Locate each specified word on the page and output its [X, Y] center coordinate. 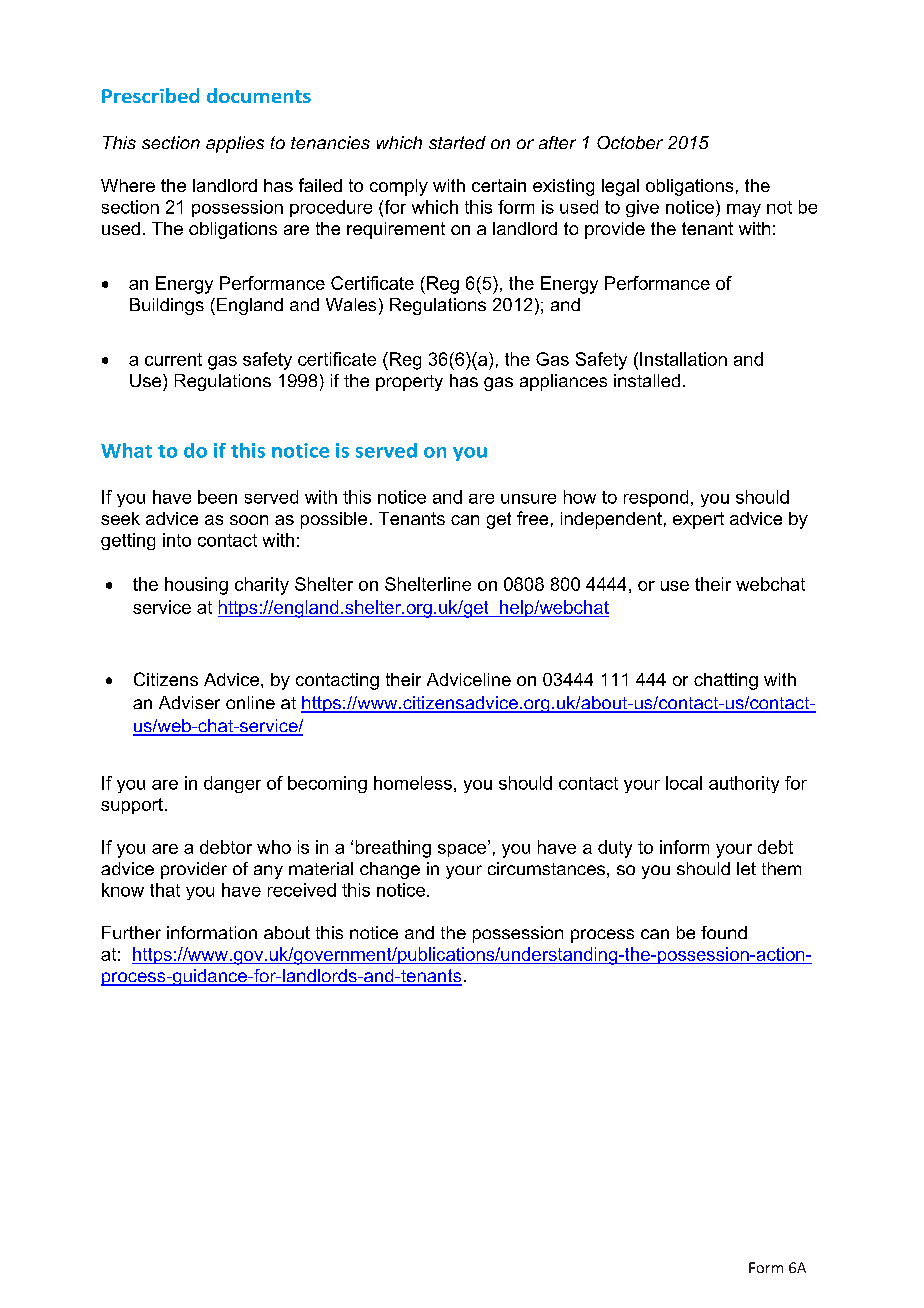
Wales [351, 304]
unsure [528, 499]
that [165, 890]
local [684, 783]
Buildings [167, 306]
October [630, 142]
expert [698, 520]
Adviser [189, 702]
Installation [683, 359]
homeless [413, 783]
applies [235, 144]
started [457, 142]
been [217, 497]
